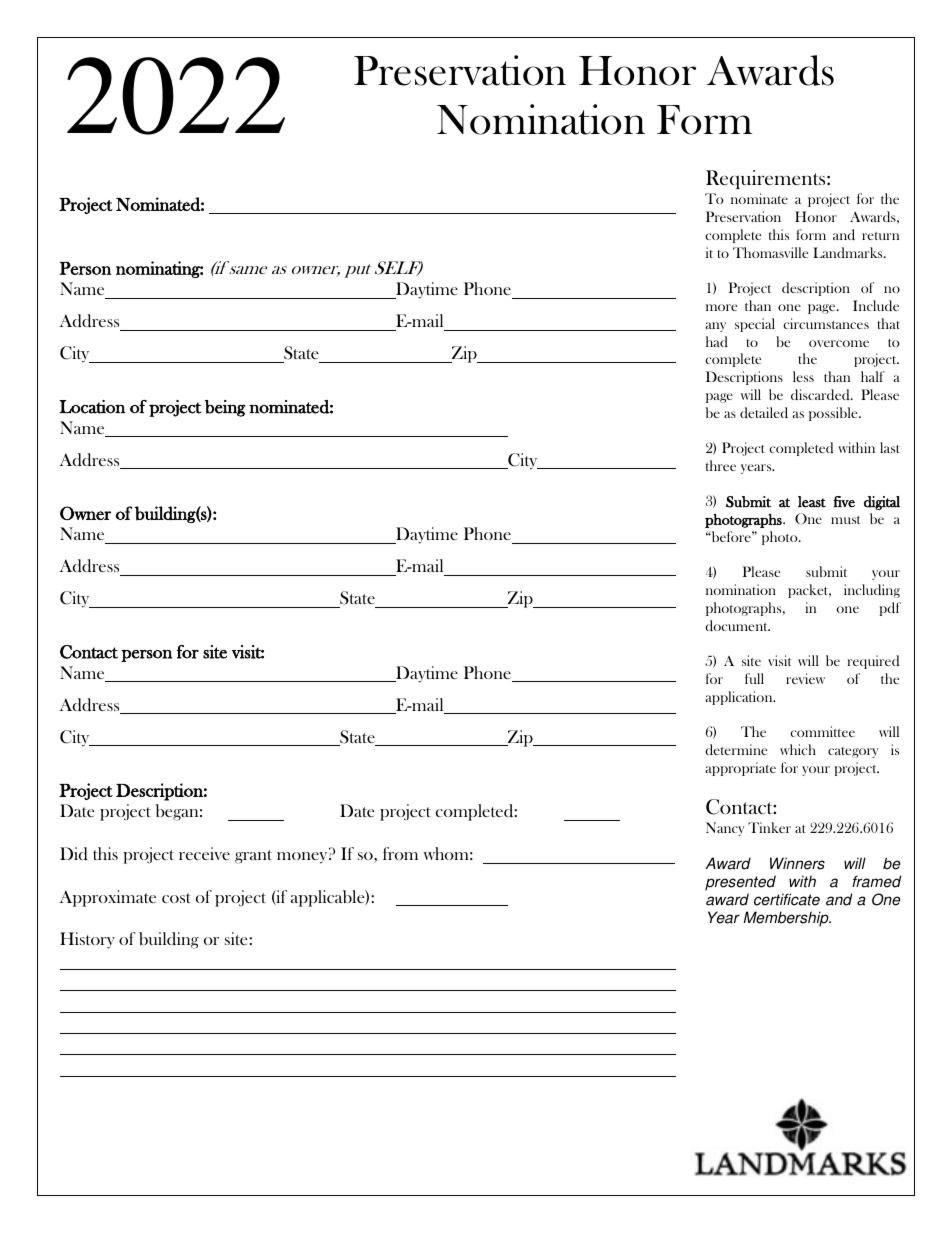  Describe the element at coordinates (805, 678) in the screenshot. I see `review` at that location.
